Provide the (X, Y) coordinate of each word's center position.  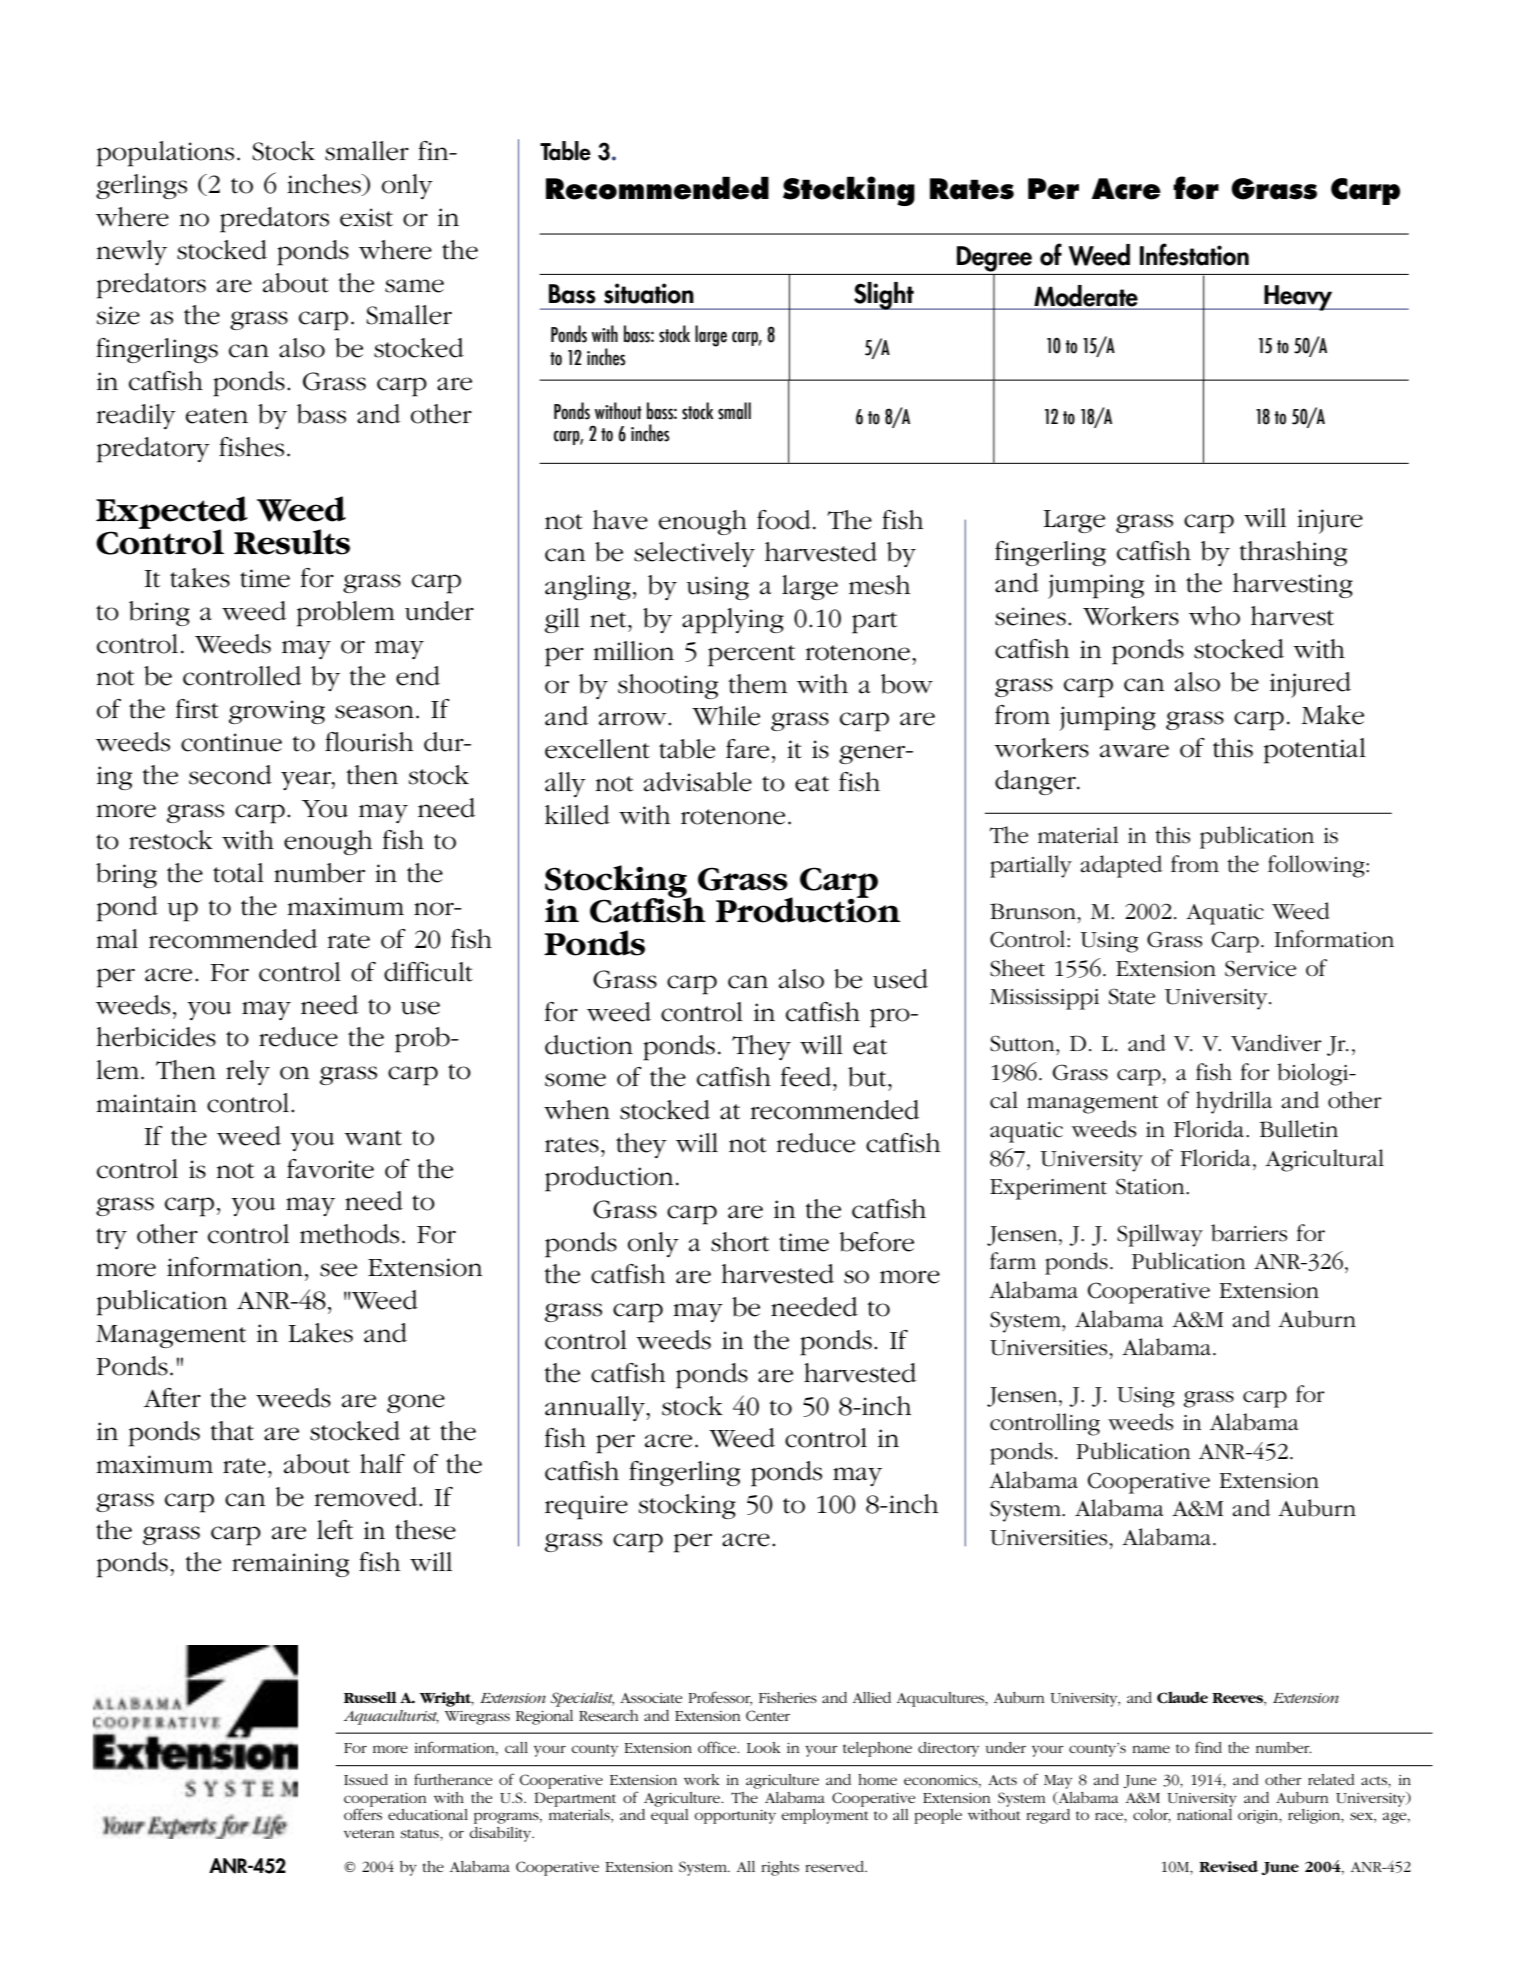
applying (733, 621)
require (586, 1507)
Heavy (1298, 298)
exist (366, 217)
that (232, 1431)
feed (807, 1077)
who (1214, 616)
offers (363, 1813)
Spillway (1160, 1235)
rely (248, 1072)
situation (649, 293)
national (1204, 1813)
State (1132, 996)
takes (200, 578)
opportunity (735, 1817)
